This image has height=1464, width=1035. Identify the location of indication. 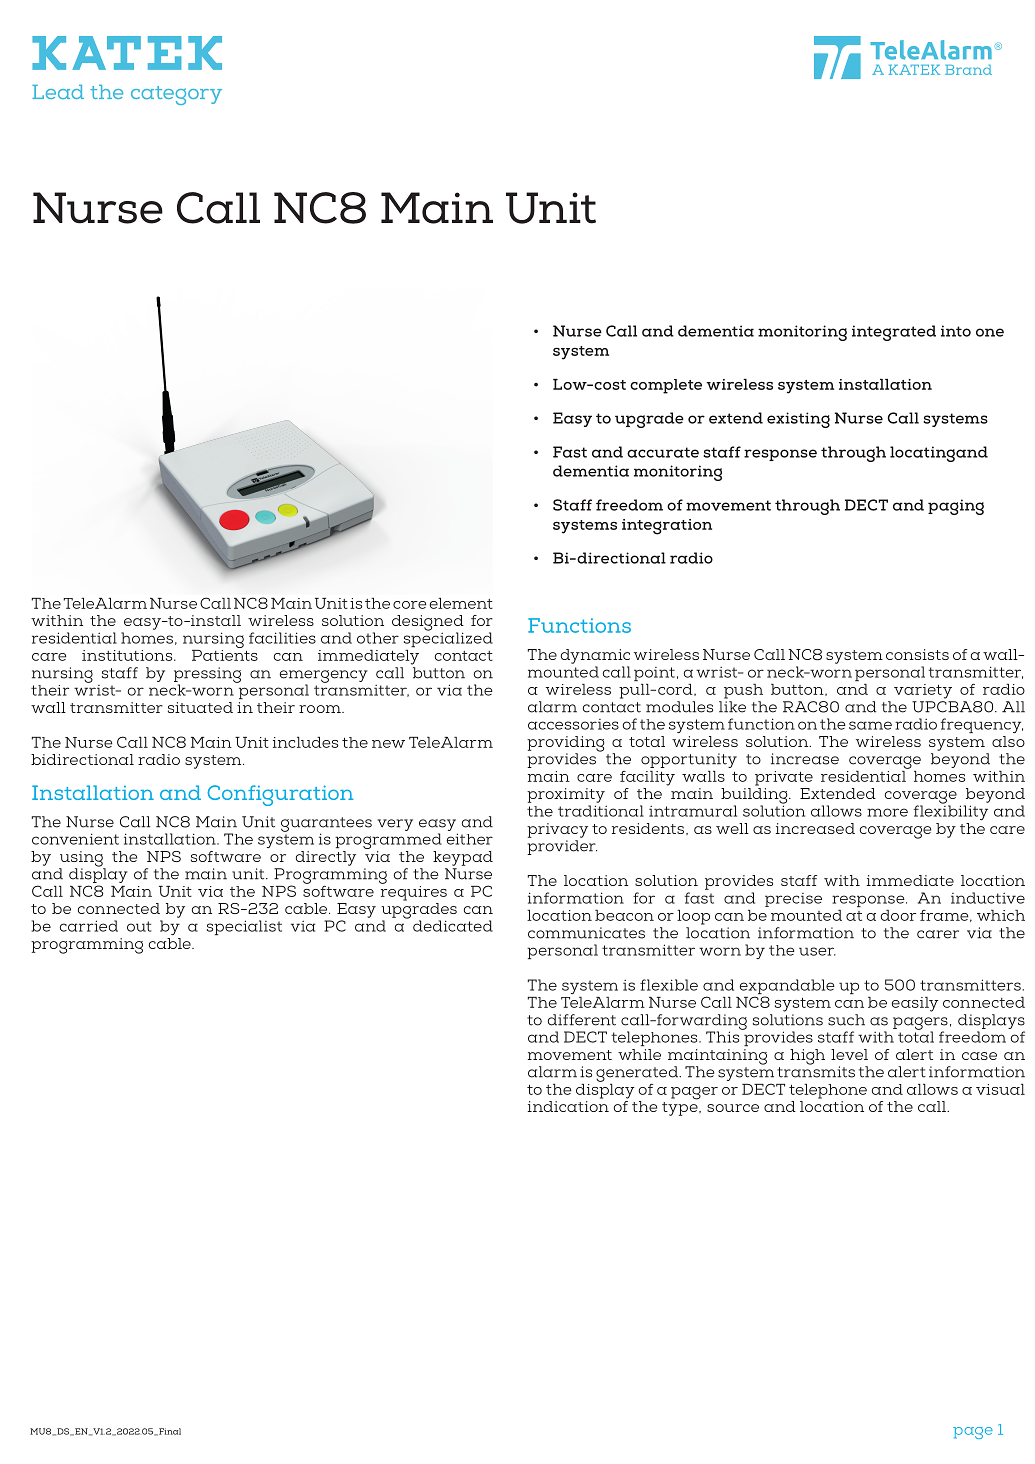
(568, 1106).
